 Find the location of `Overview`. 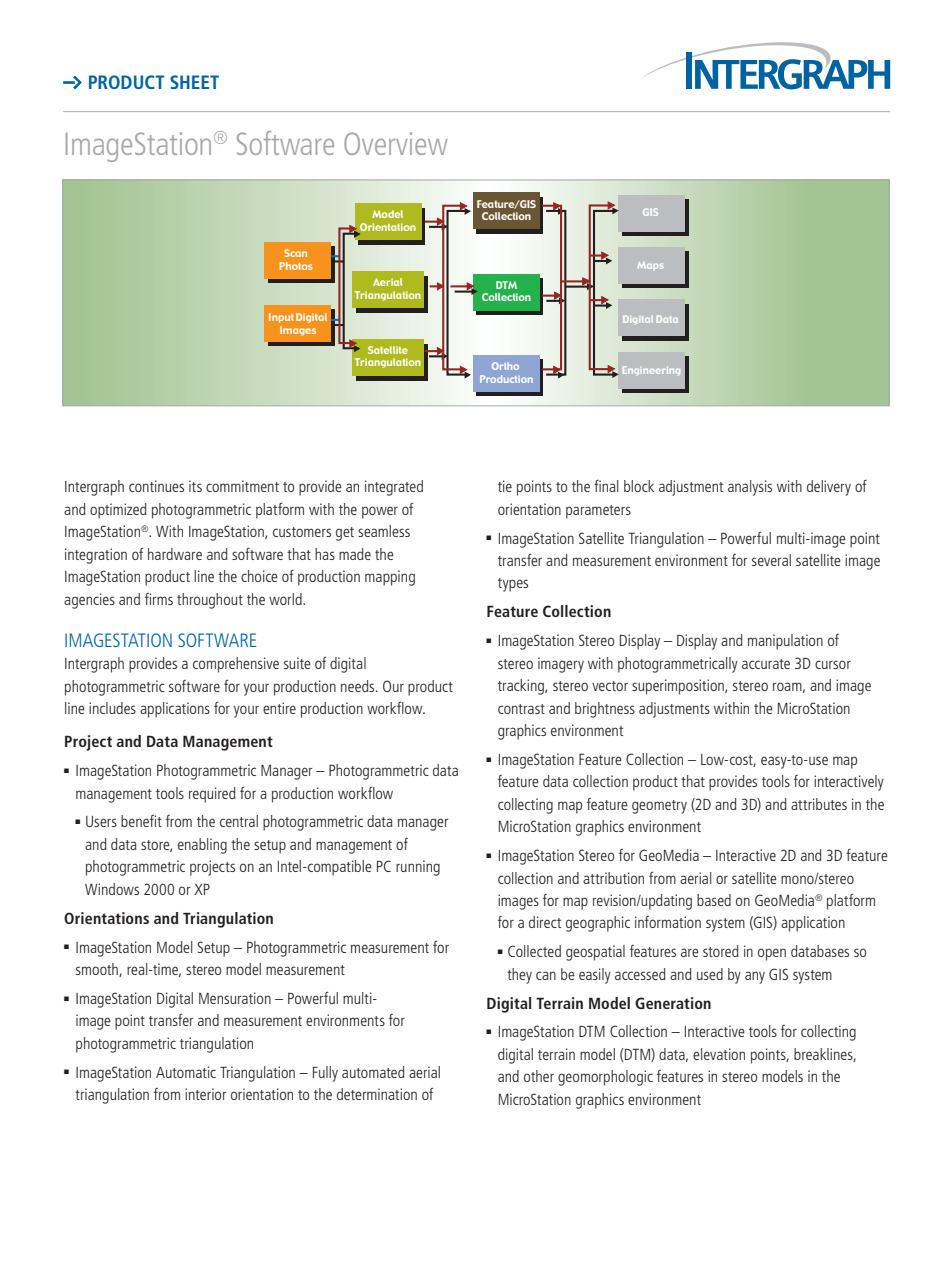

Overview is located at coordinates (395, 143).
